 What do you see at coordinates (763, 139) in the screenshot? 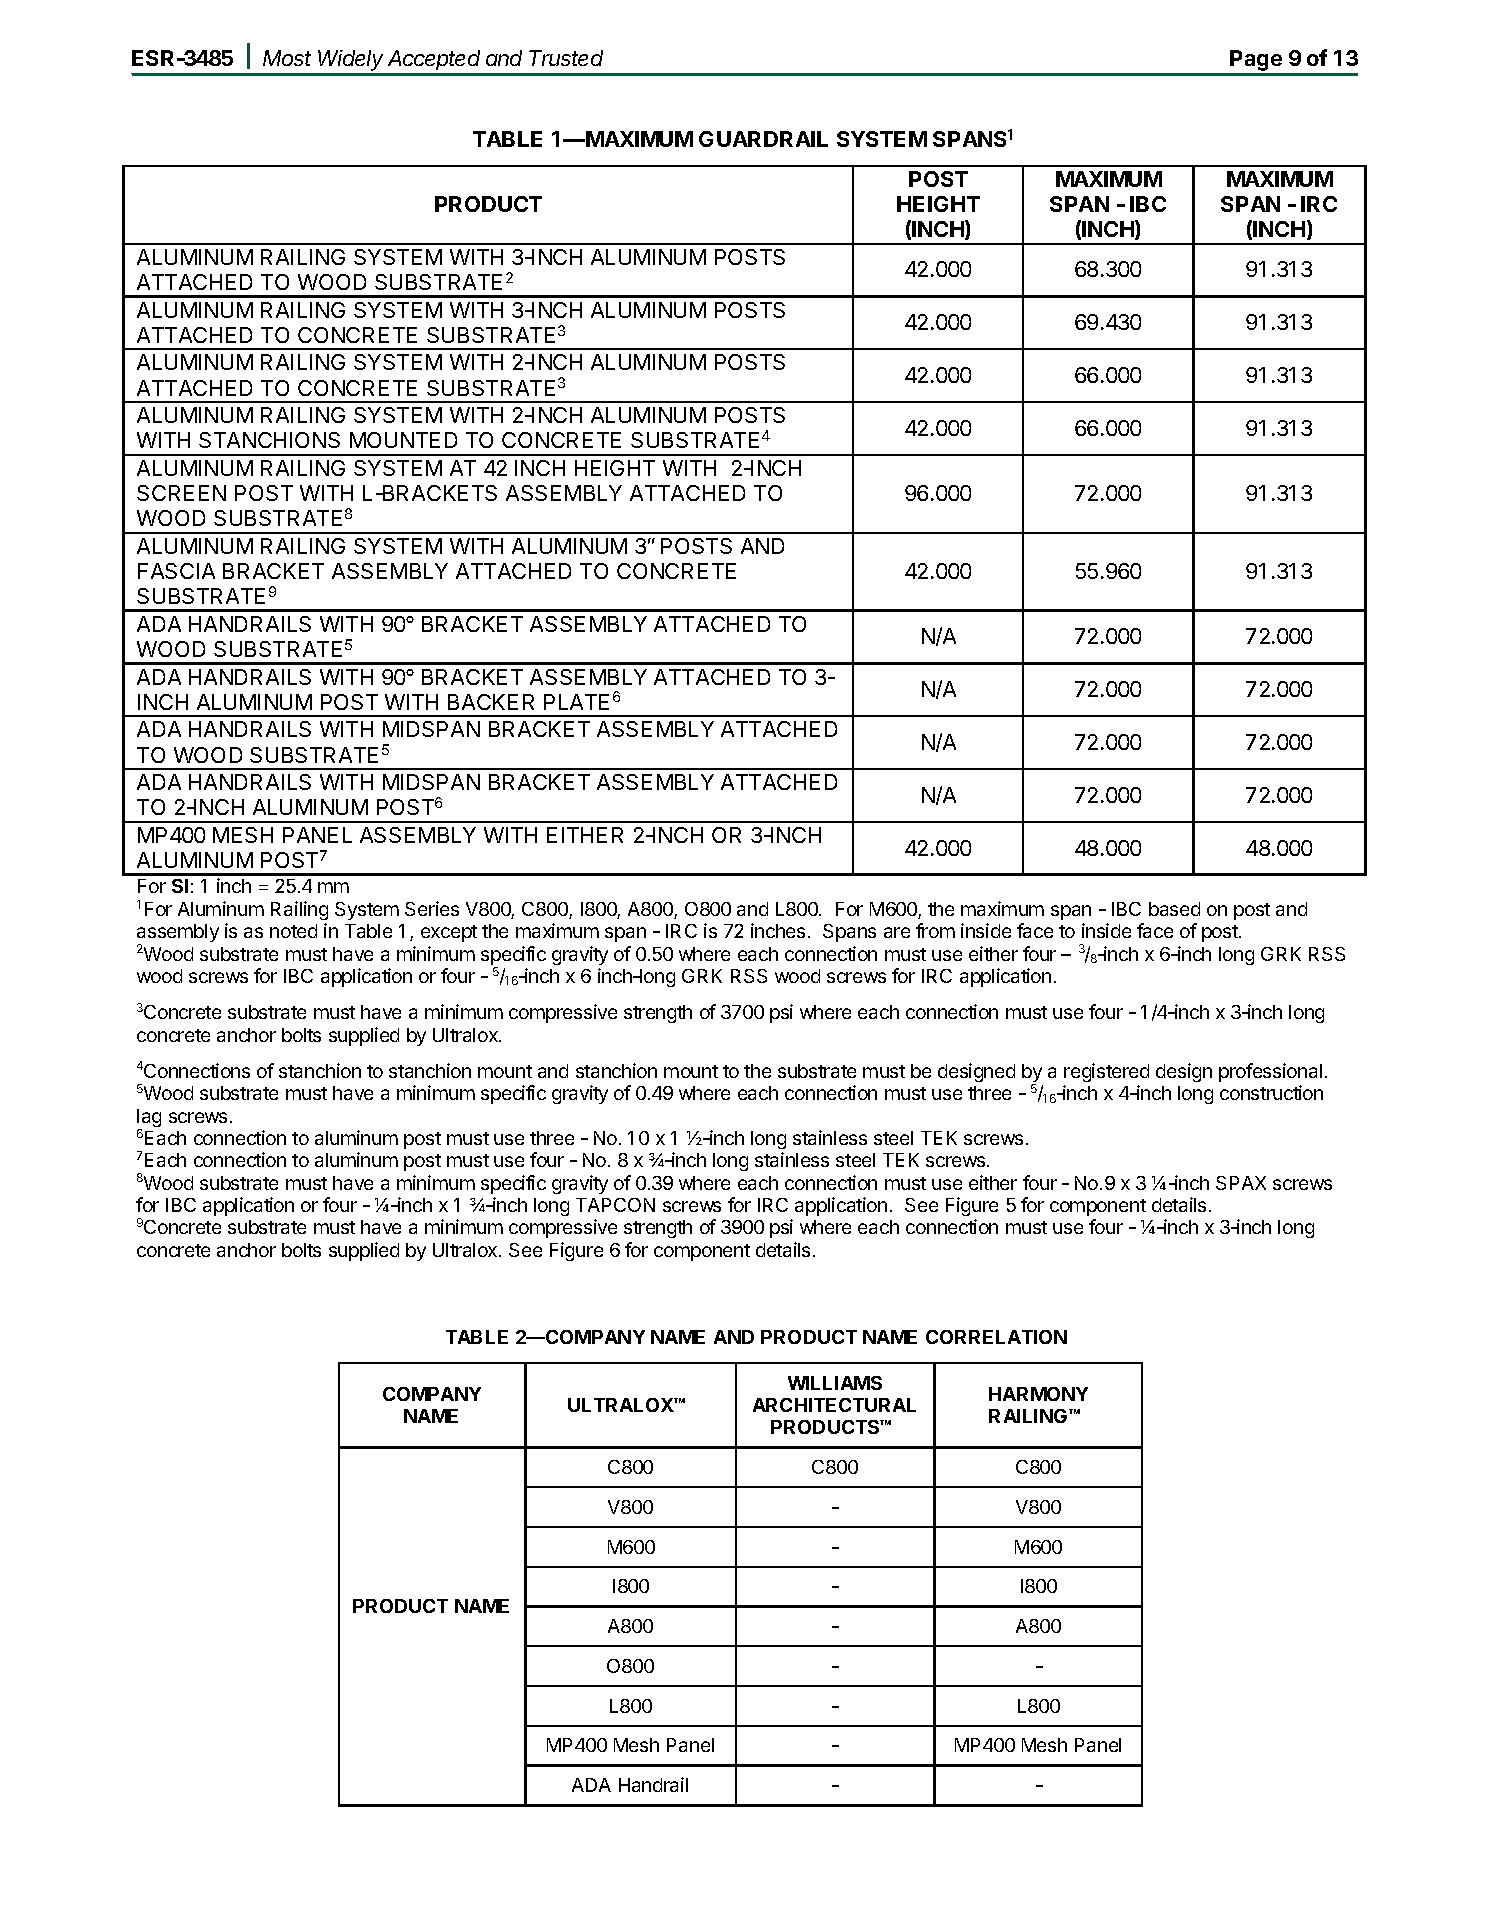
I see `GUARDRAIL` at bounding box center [763, 139].
